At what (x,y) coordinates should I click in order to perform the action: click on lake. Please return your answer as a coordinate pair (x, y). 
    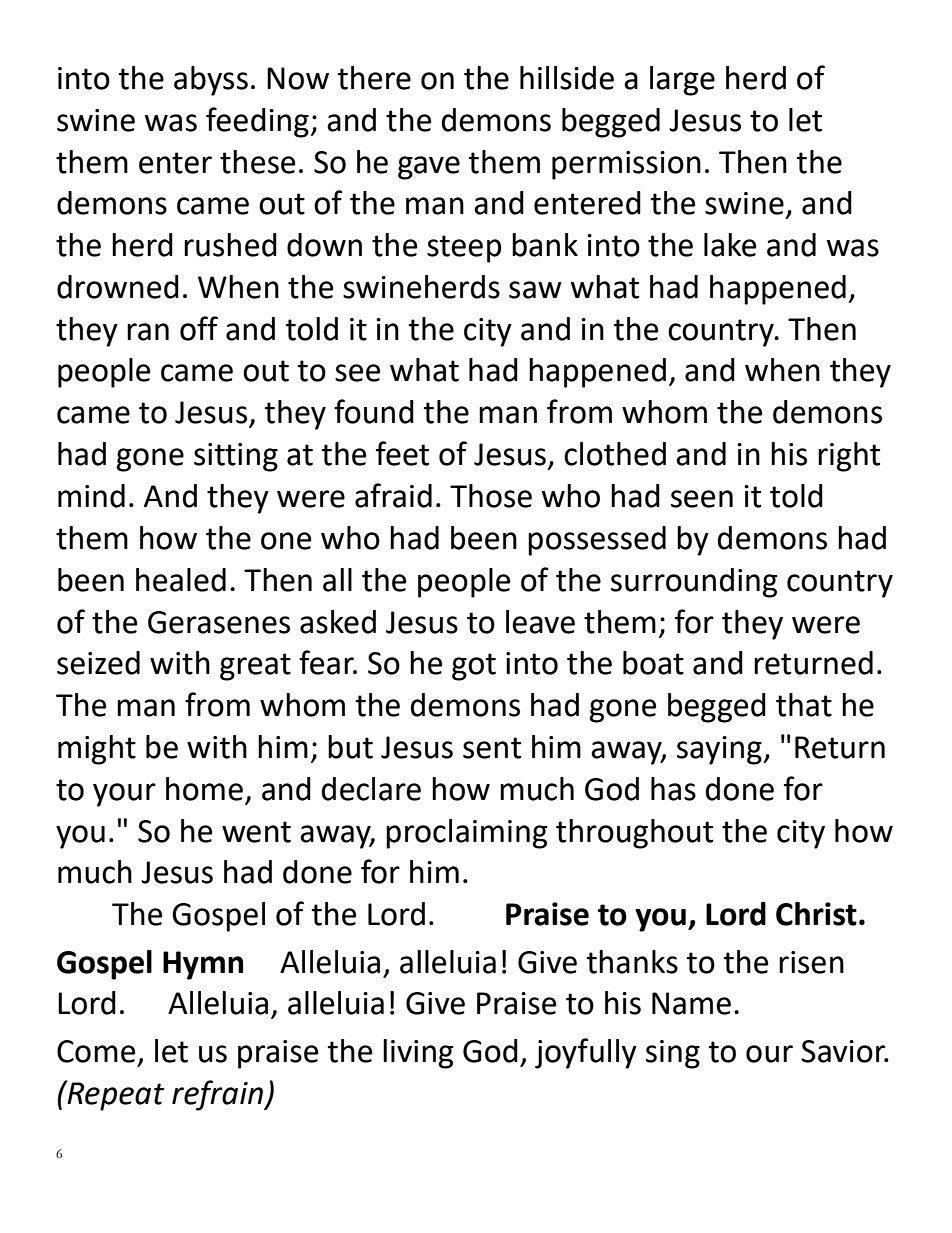
    Looking at the image, I should click on (730, 245).
